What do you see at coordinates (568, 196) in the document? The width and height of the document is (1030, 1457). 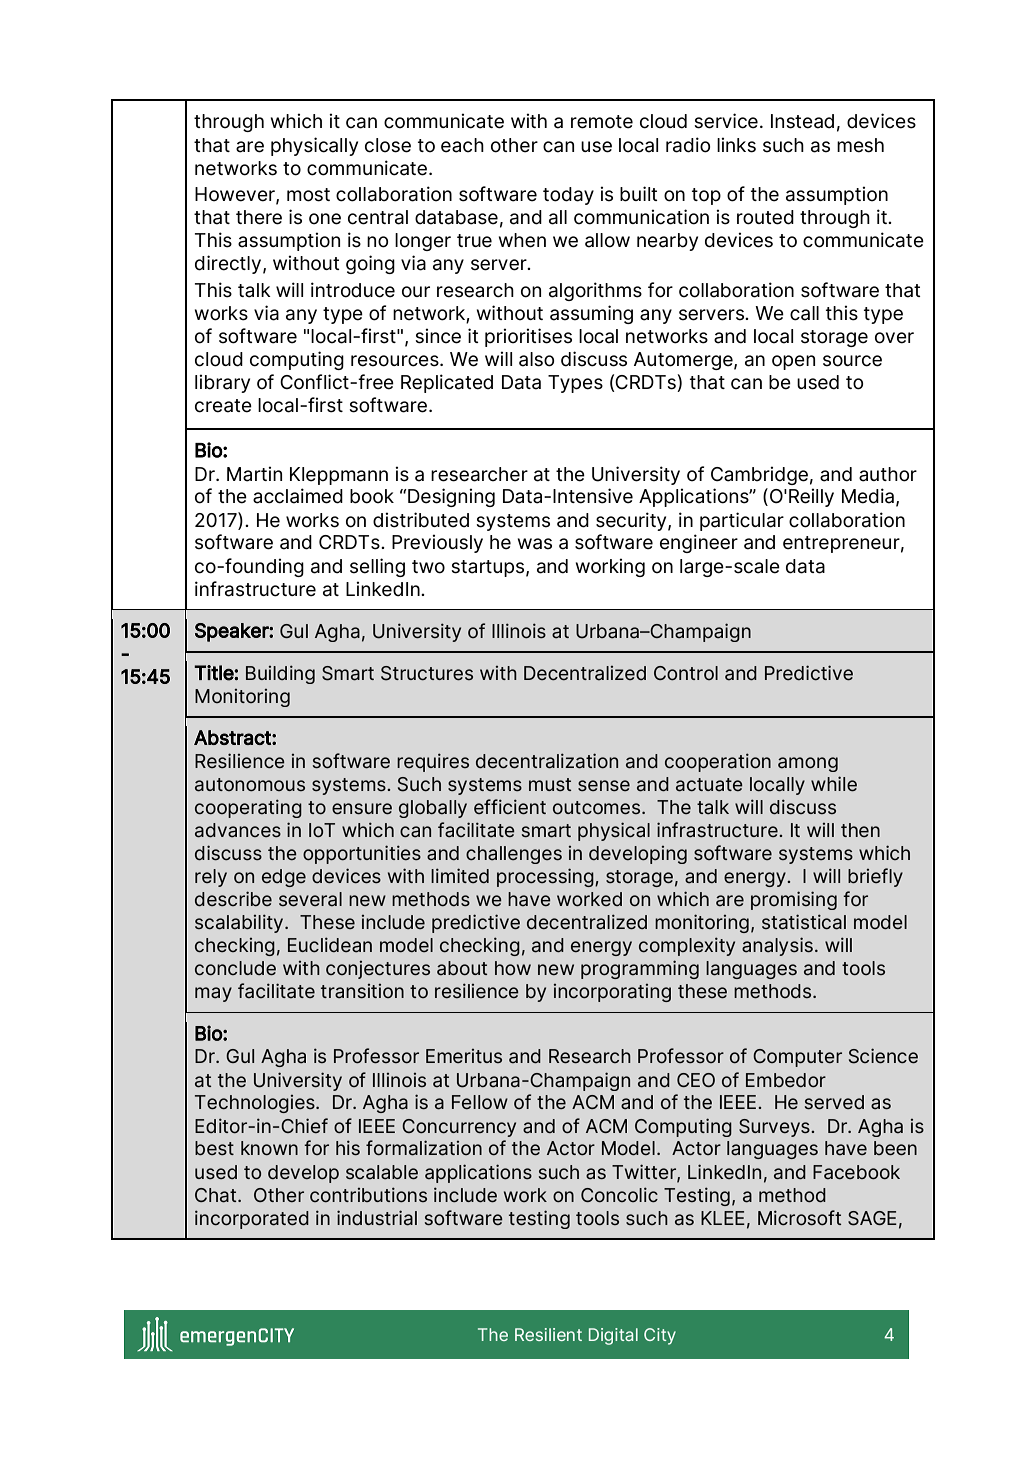 I see `today` at bounding box center [568, 196].
